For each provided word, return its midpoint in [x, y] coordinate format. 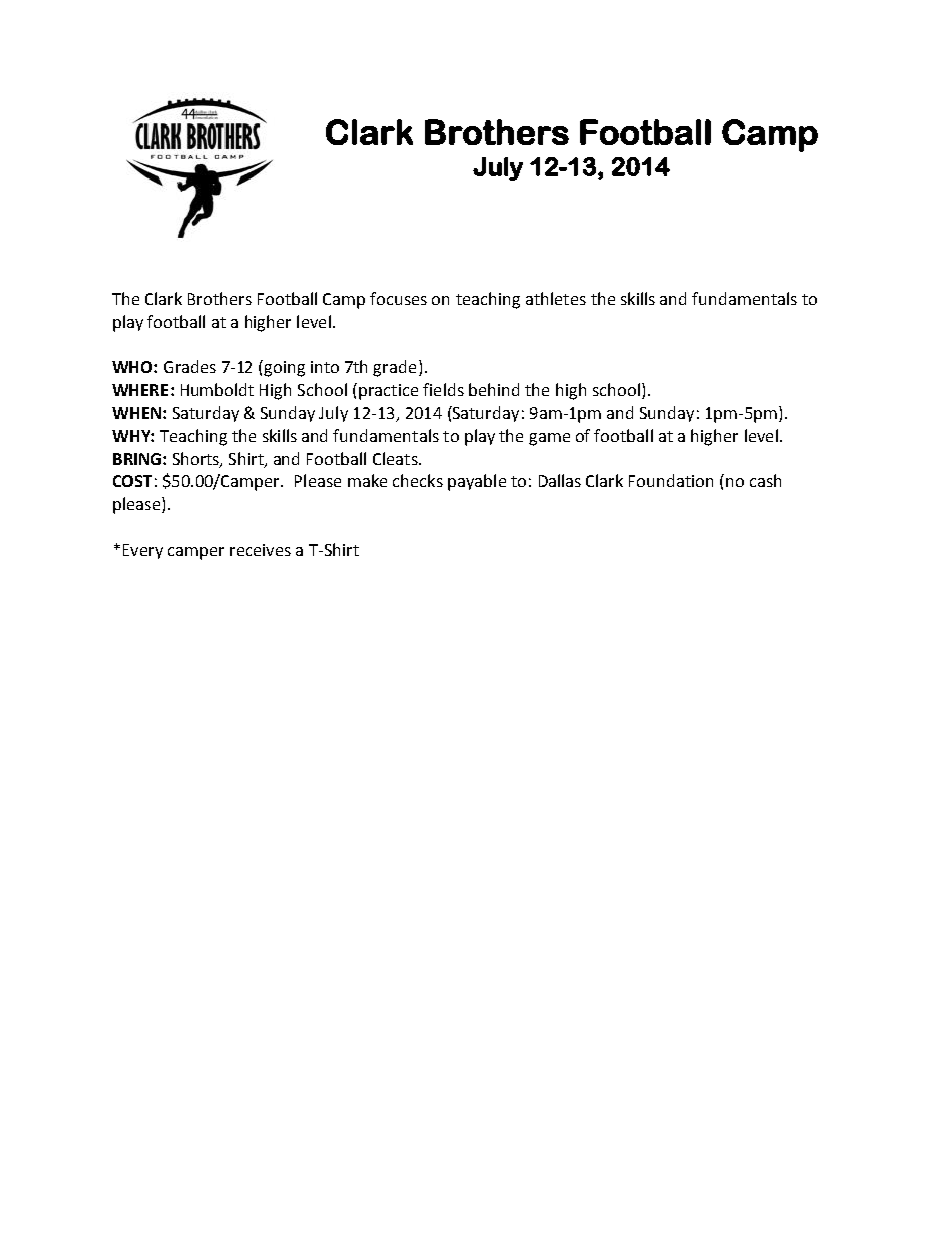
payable [477, 482]
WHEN [136, 413]
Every [143, 551]
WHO [133, 367]
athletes [556, 298]
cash [765, 480]
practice [388, 392]
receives [260, 550]
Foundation [671, 480]
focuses [398, 298]
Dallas [560, 480]
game [549, 439]
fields [443, 389]
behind [494, 389]
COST [132, 481]
